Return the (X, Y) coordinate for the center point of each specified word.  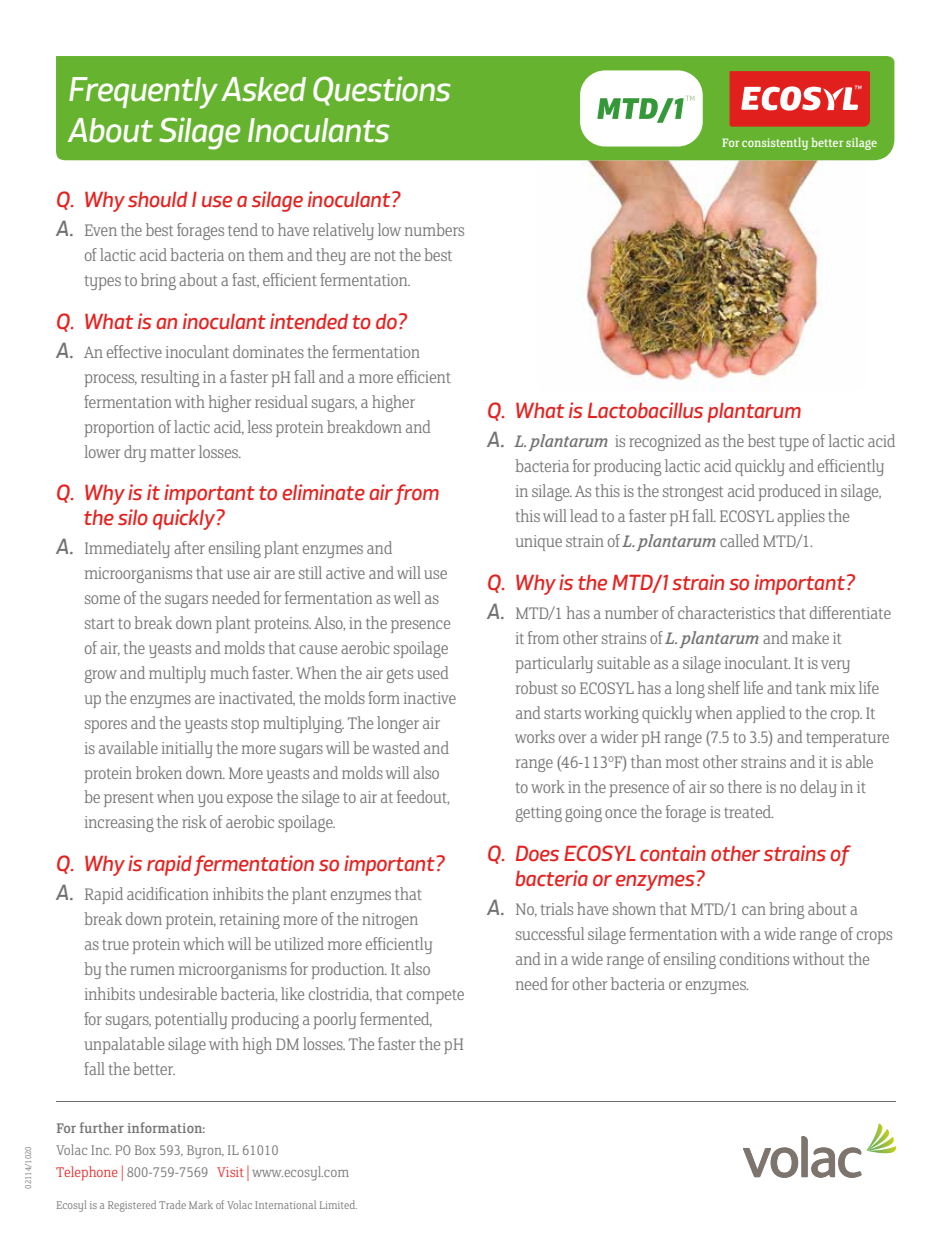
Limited (338, 1204)
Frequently (143, 93)
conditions (754, 958)
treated (748, 811)
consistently (775, 143)
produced (790, 492)
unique (538, 543)
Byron (205, 1152)
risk (194, 821)
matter (172, 453)
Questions (381, 91)
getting (539, 814)
